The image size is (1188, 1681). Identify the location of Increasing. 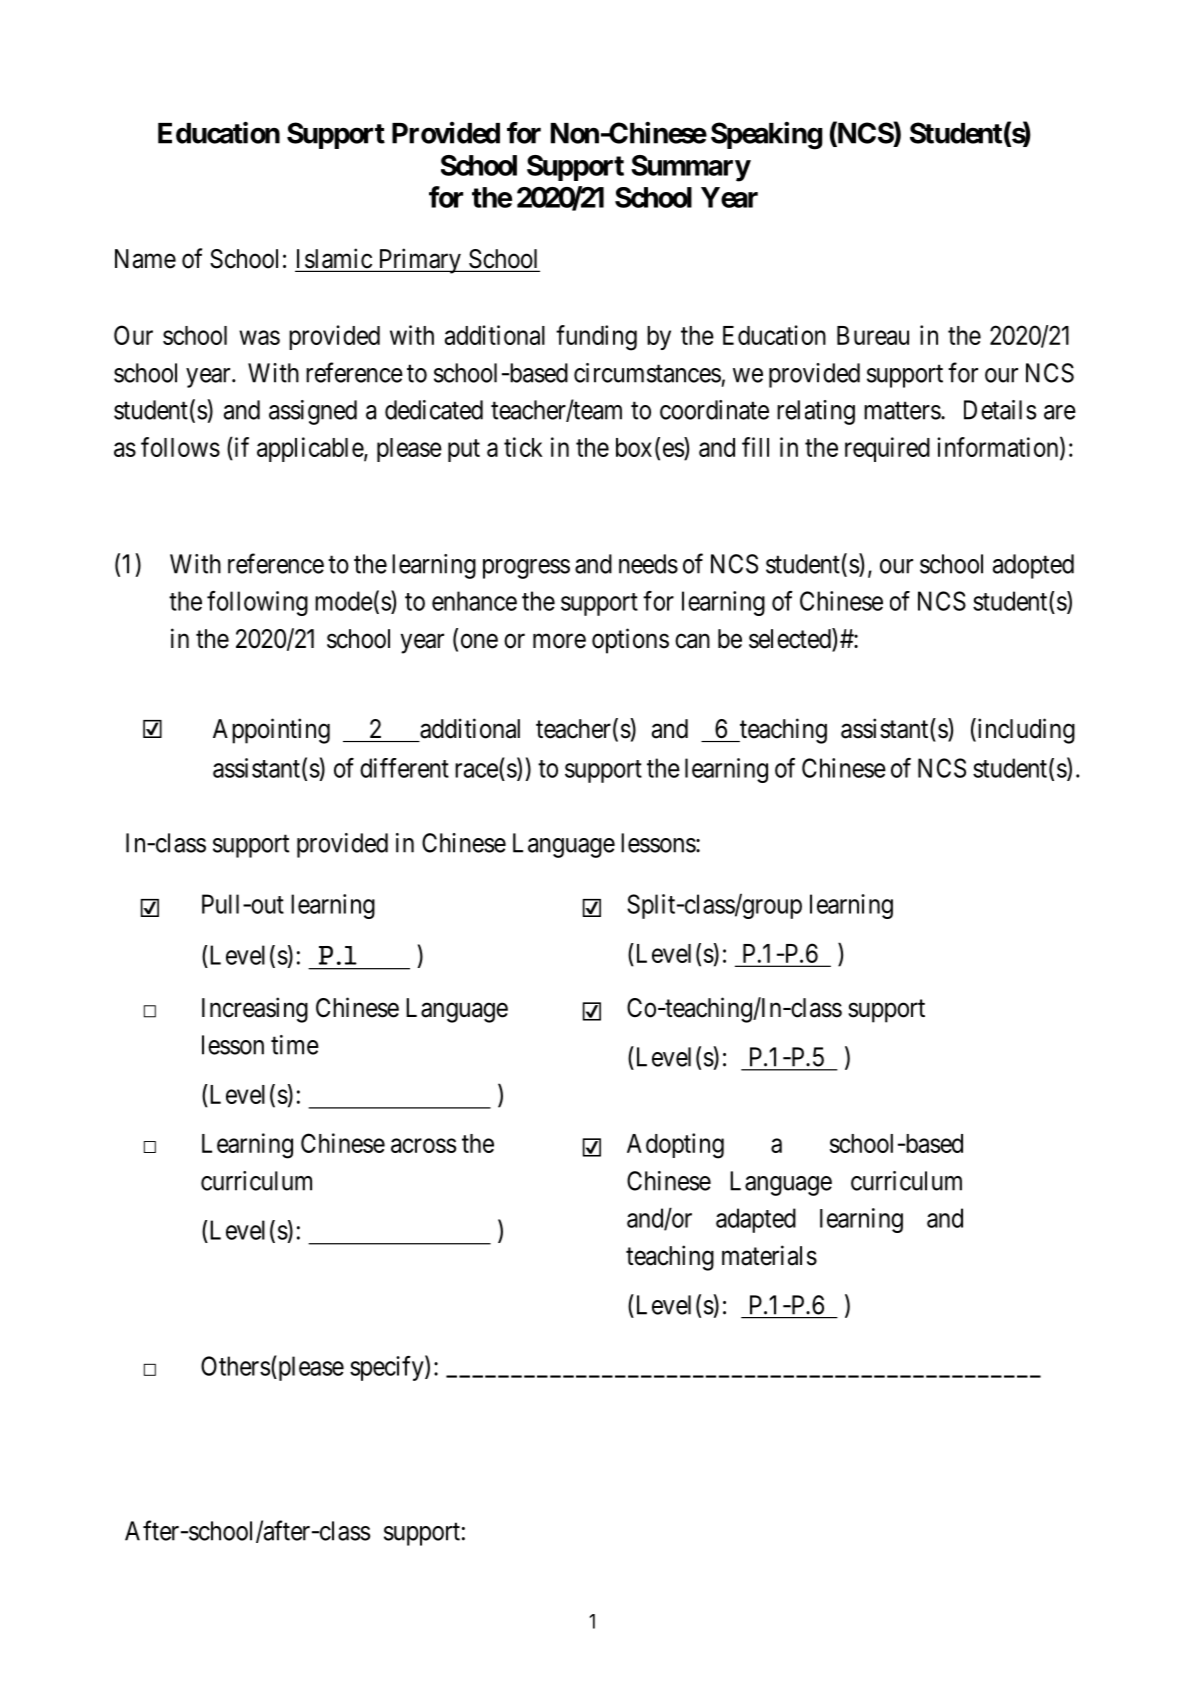
(255, 1010).
